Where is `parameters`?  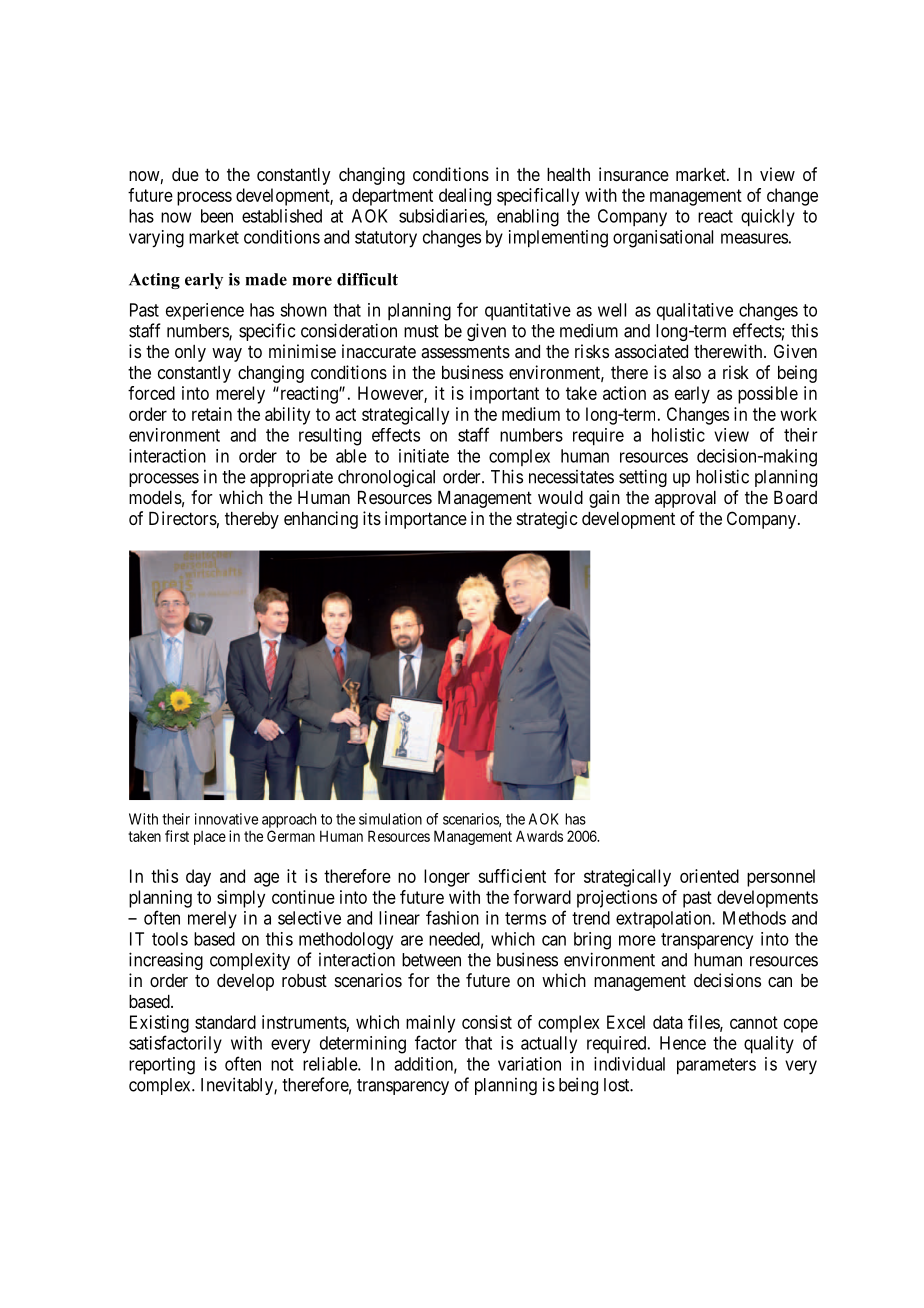
parameters is located at coordinates (716, 1066).
